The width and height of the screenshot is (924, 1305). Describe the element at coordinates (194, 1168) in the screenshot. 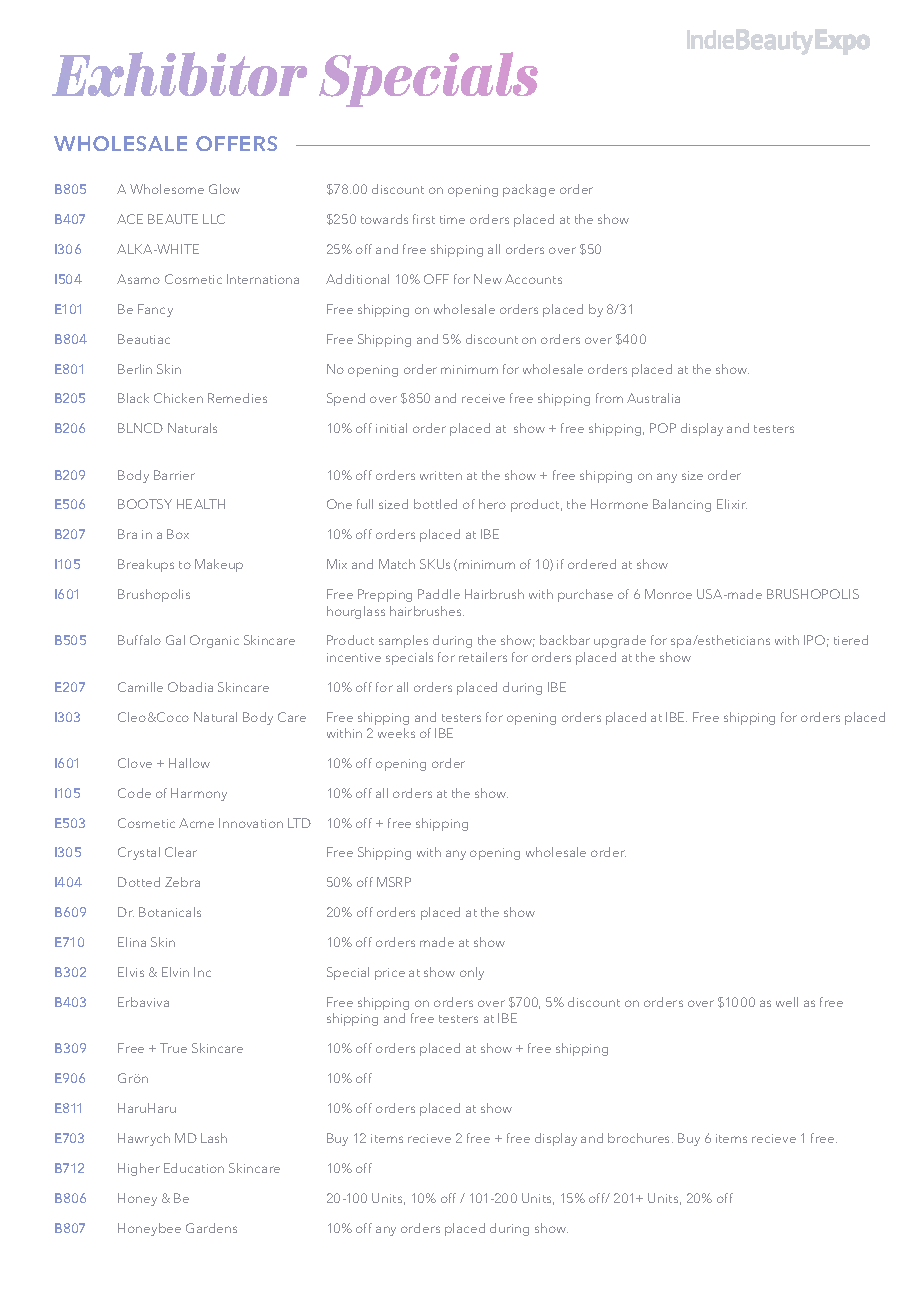

I see `Education` at that location.
